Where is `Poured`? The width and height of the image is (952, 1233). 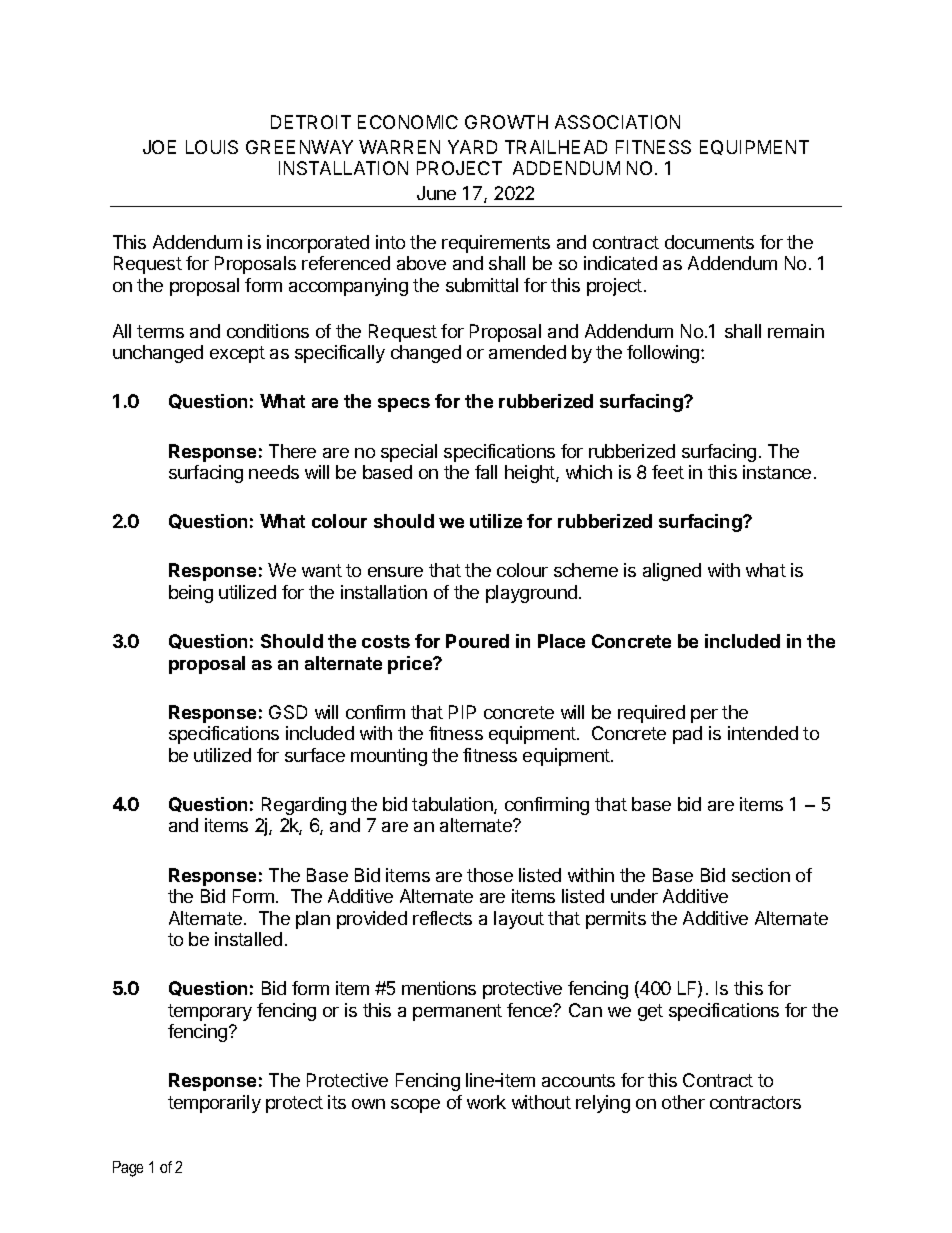
Poured is located at coordinates (477, 641).
